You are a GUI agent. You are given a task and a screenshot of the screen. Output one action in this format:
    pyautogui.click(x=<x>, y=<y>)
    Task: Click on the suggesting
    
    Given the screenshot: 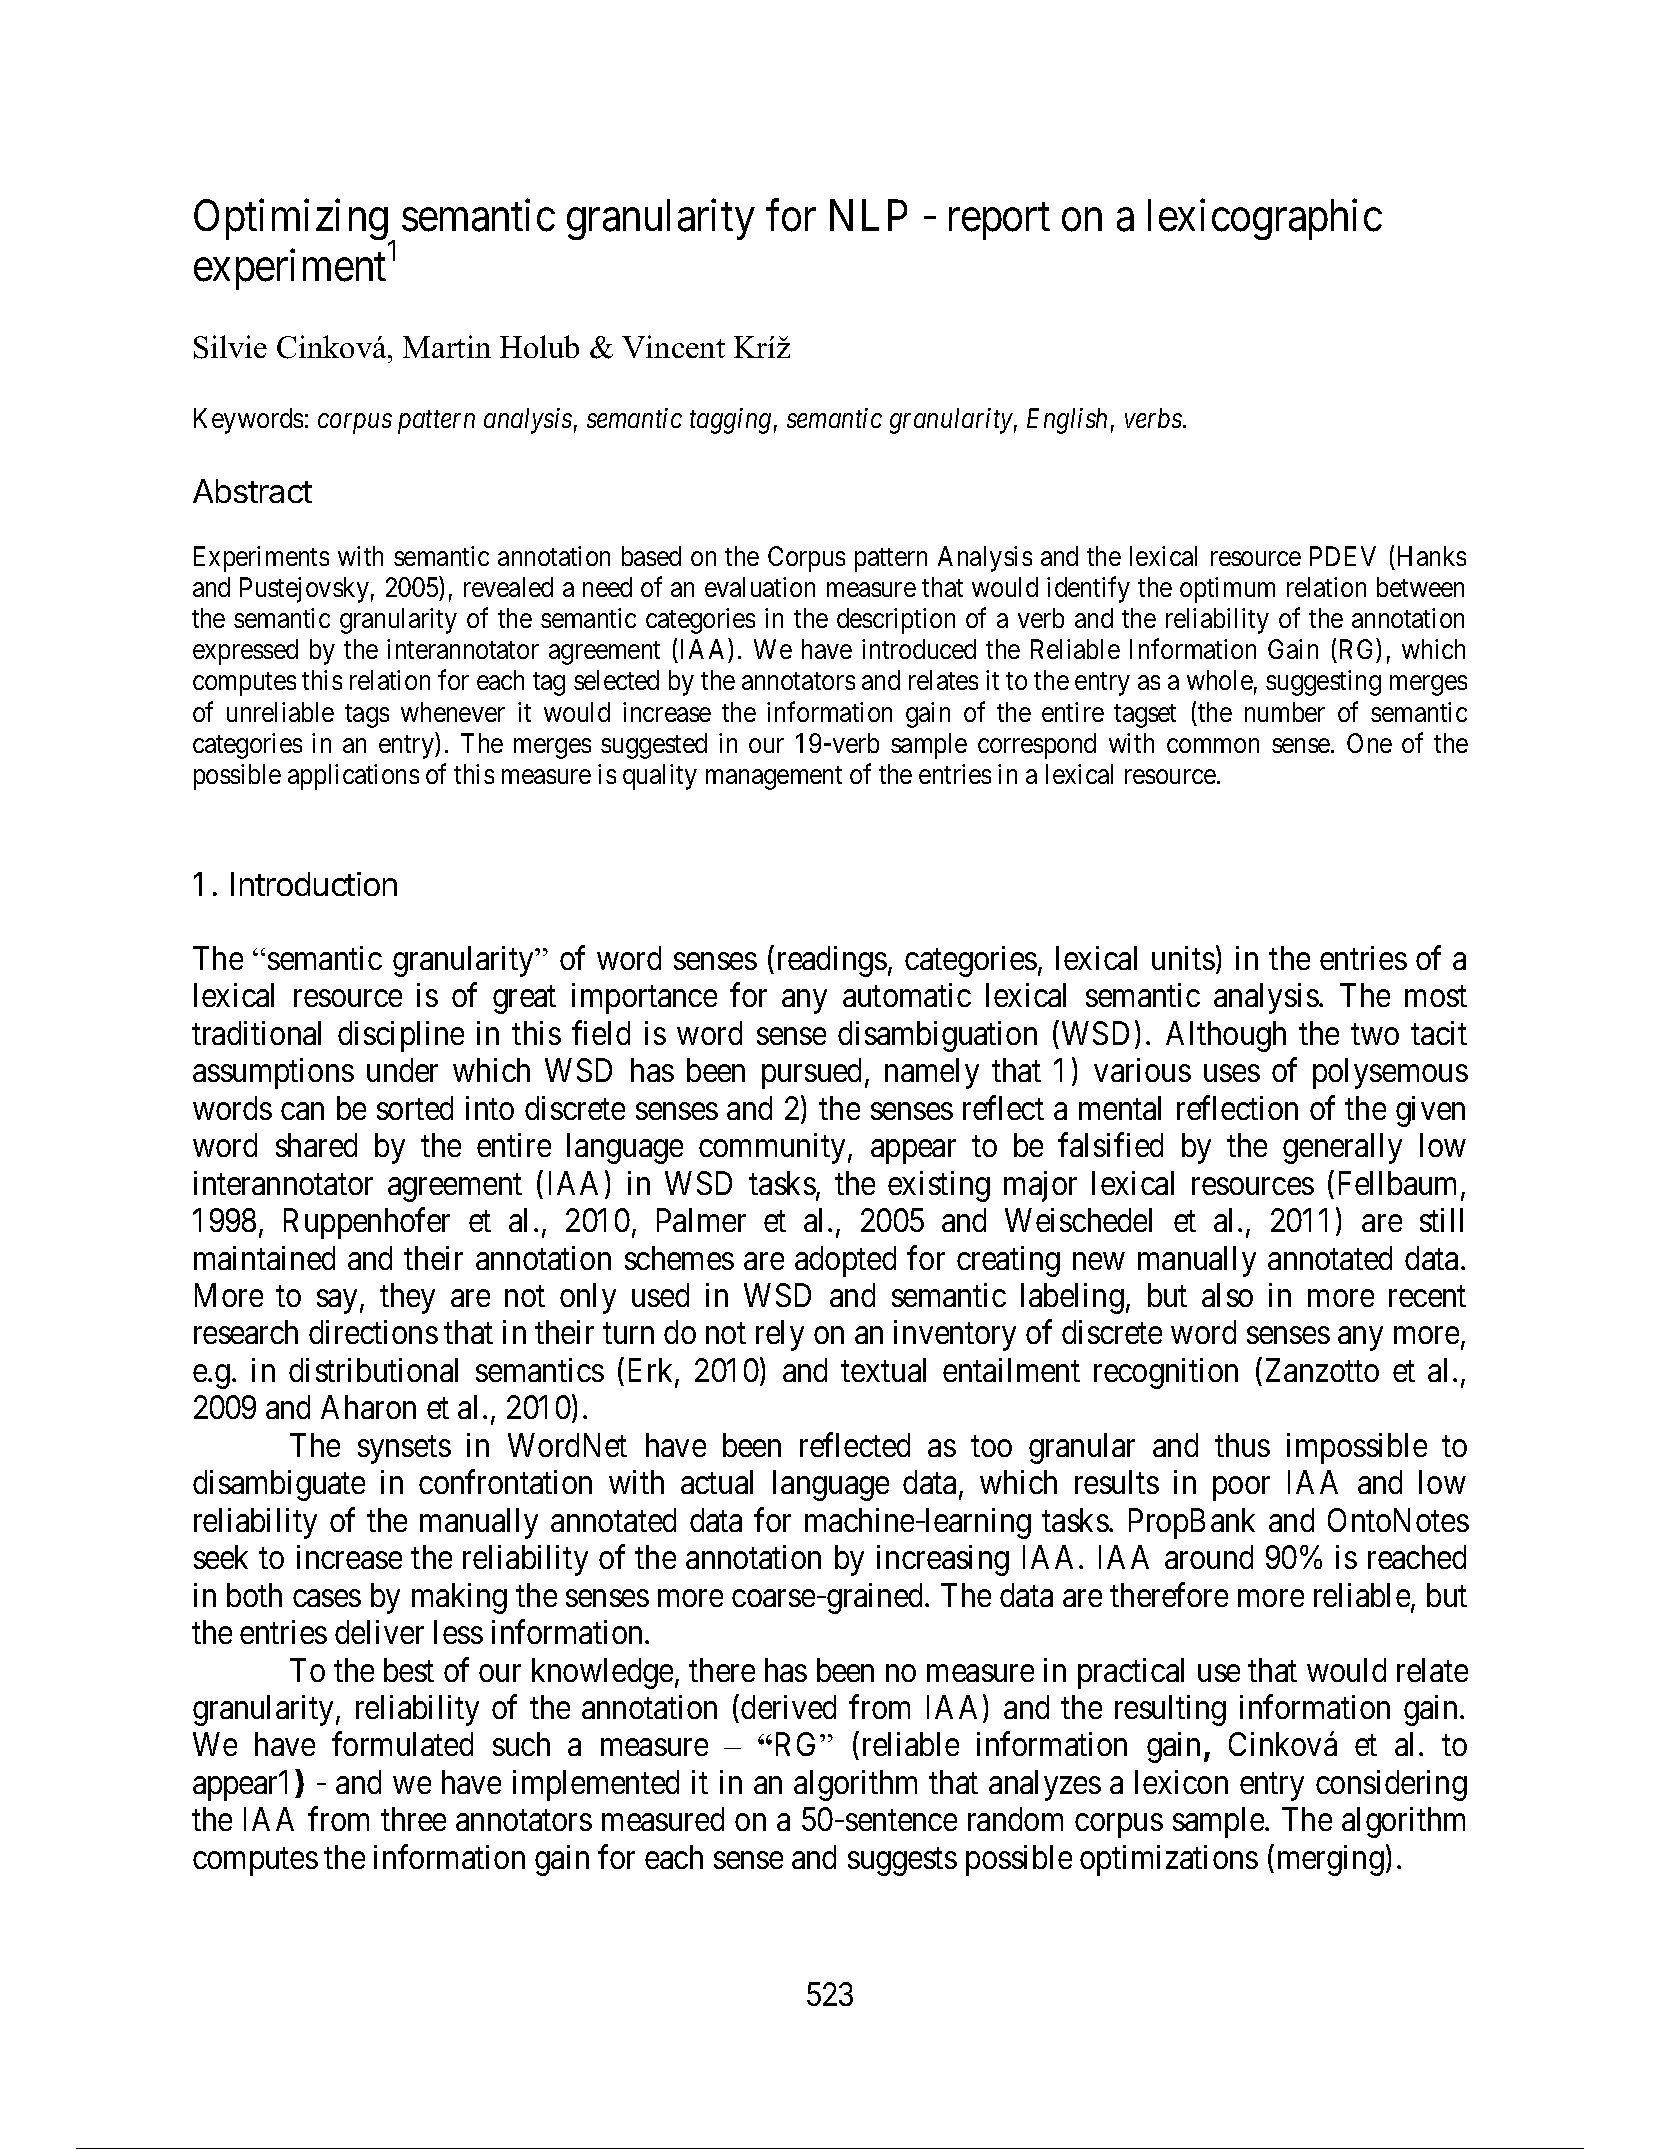 What is the action you would take?
    pyautogui.click(x=1323, y=683)
